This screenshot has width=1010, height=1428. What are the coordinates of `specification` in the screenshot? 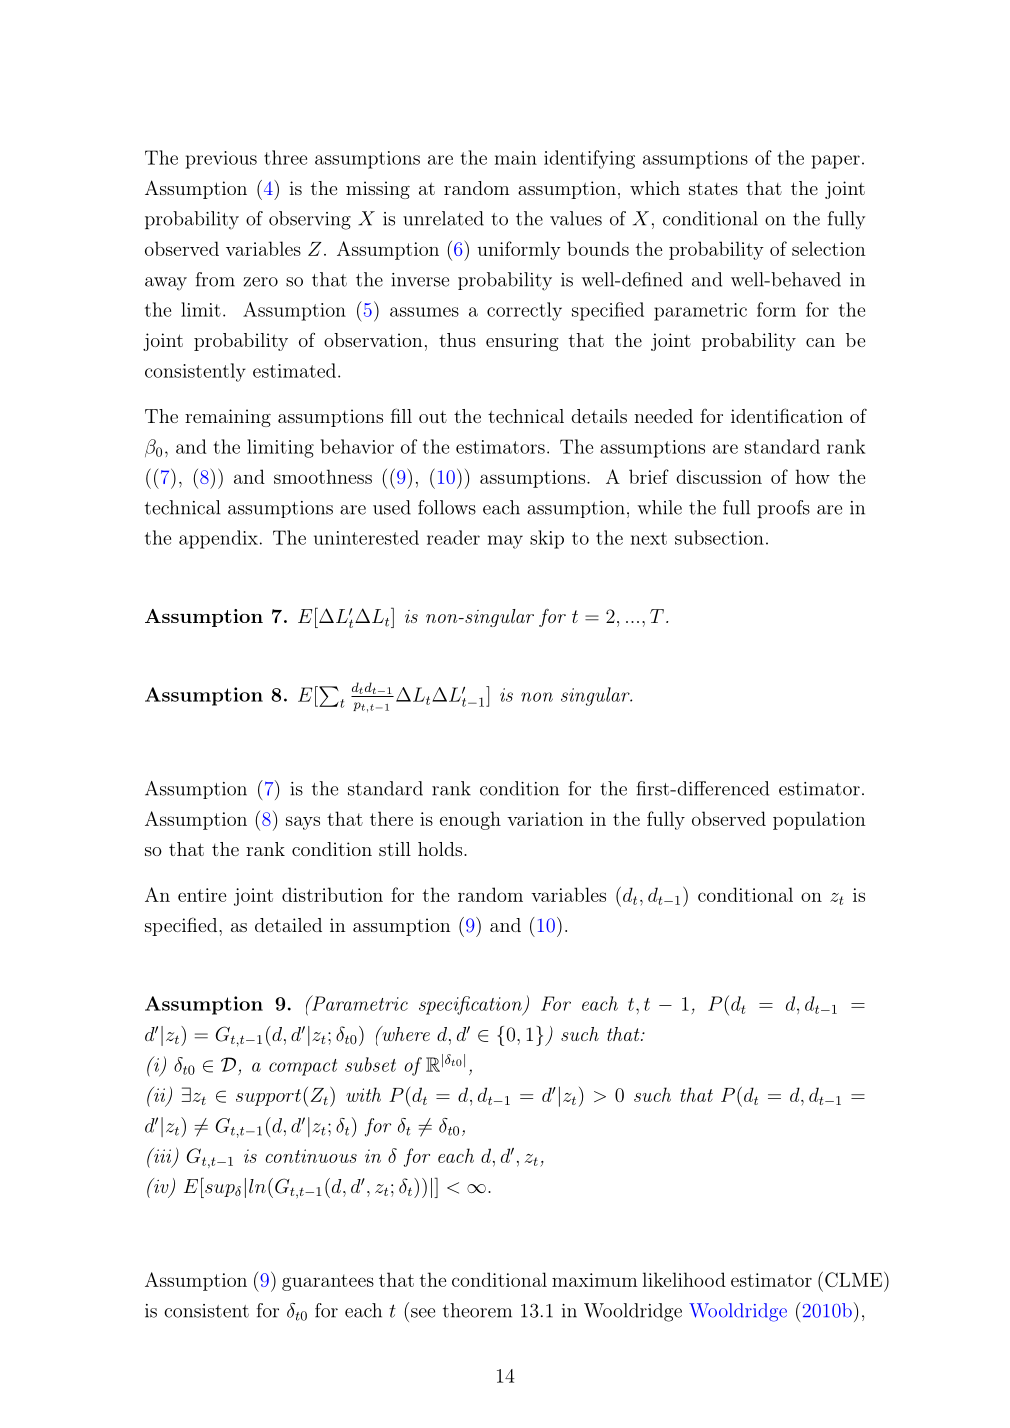 It's located at (471, 1006).
